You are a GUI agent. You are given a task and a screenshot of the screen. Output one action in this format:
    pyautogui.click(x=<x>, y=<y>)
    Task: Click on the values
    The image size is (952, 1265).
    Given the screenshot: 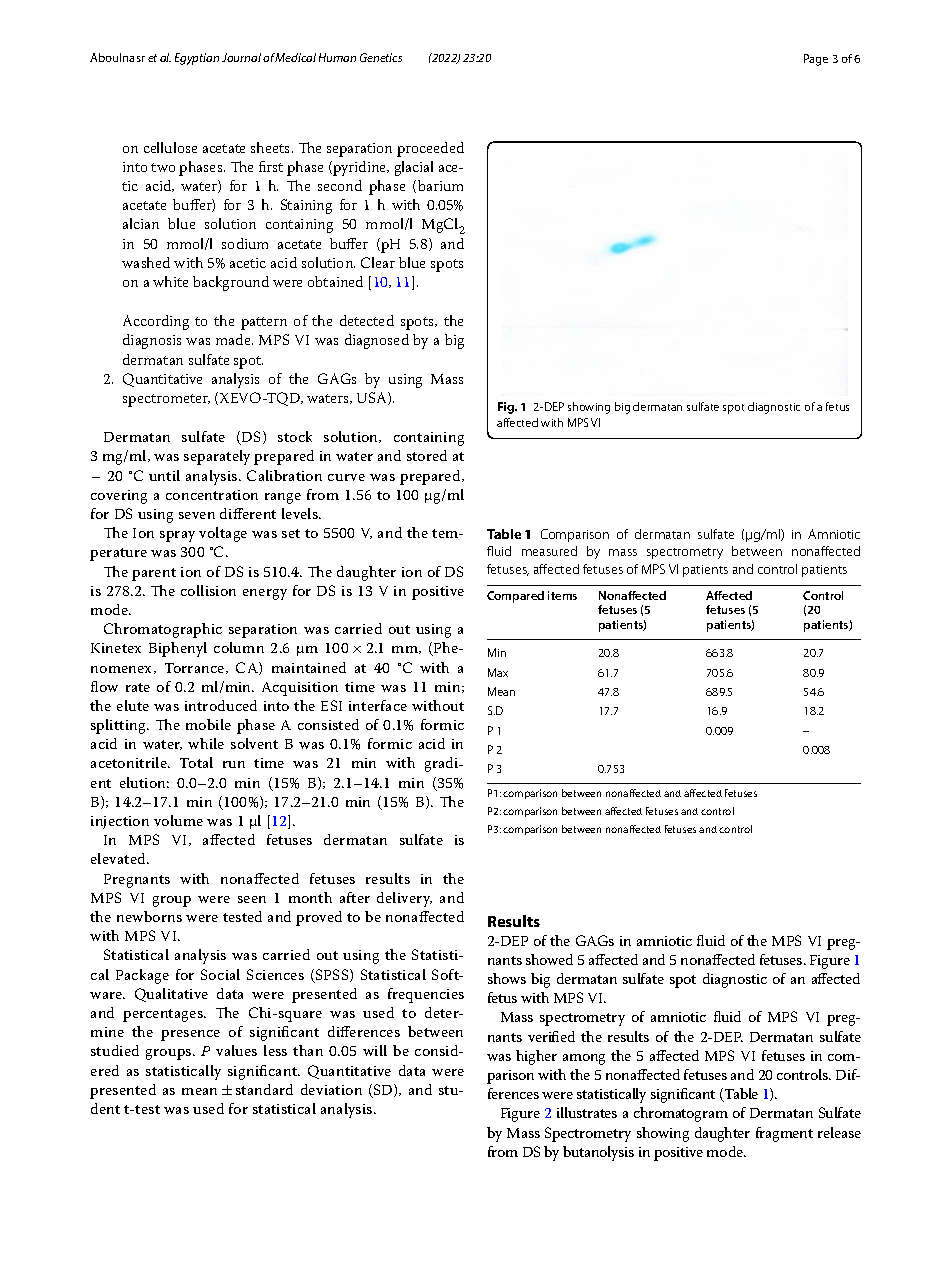 What is the action you would take?
    pyautogui.click(x=236, y=1050)
